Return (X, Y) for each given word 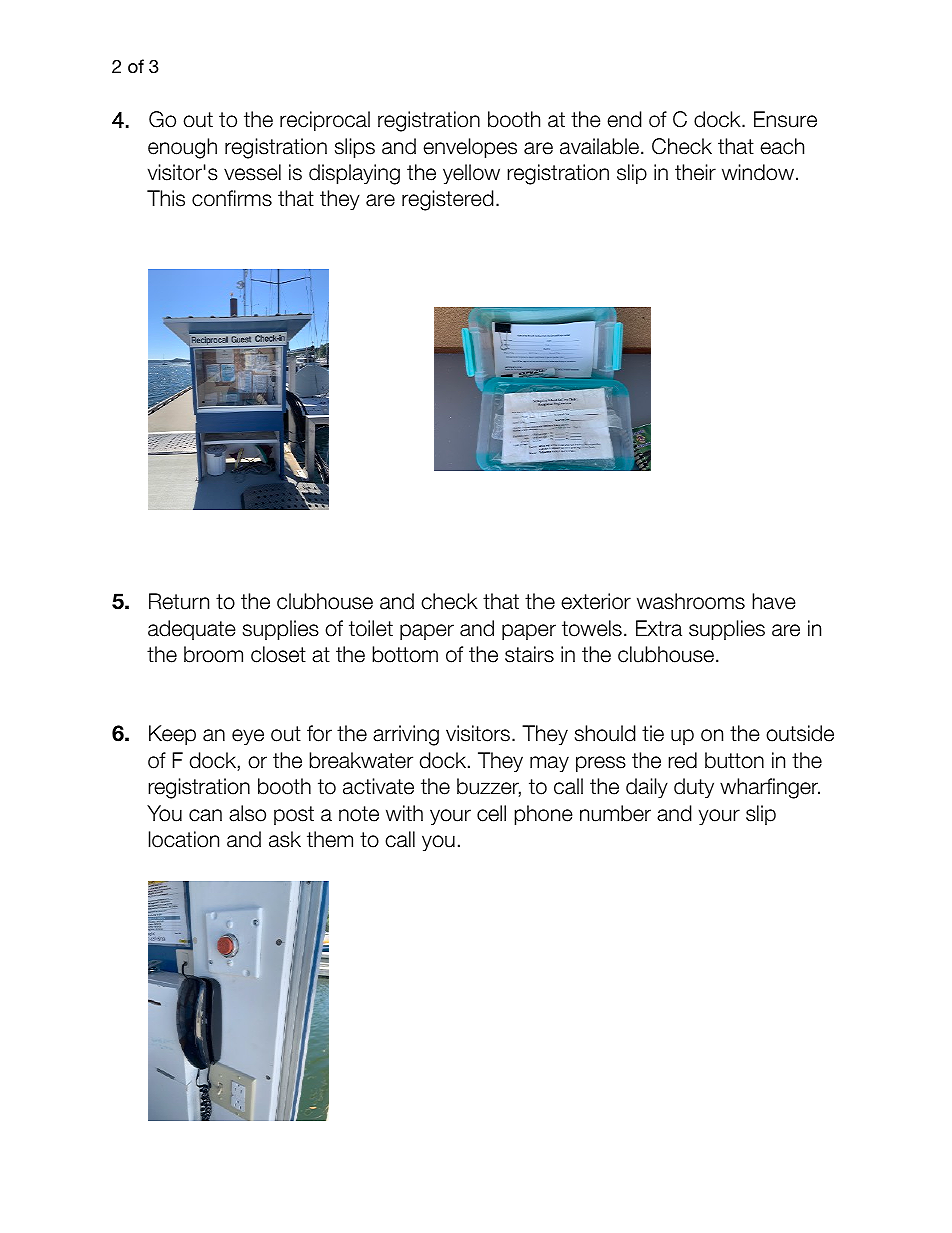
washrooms (691, 601)
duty (694, 788)
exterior (596, 601)
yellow (471, 174)
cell (491, 813)
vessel (252, 172)
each (782, 146)
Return (179, 601)
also (247, 813)
